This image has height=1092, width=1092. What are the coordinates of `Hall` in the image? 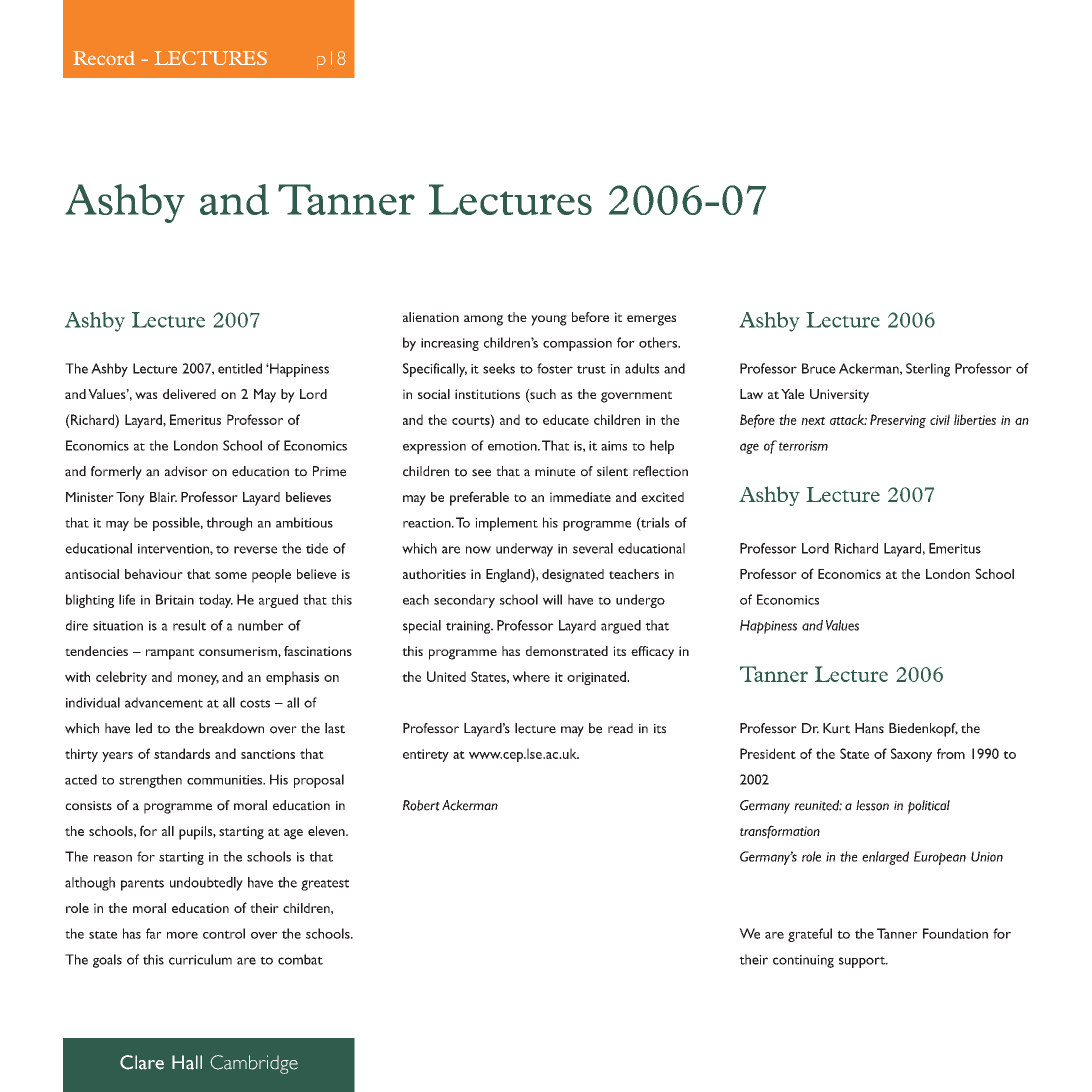 It's located at (187, 1062).
